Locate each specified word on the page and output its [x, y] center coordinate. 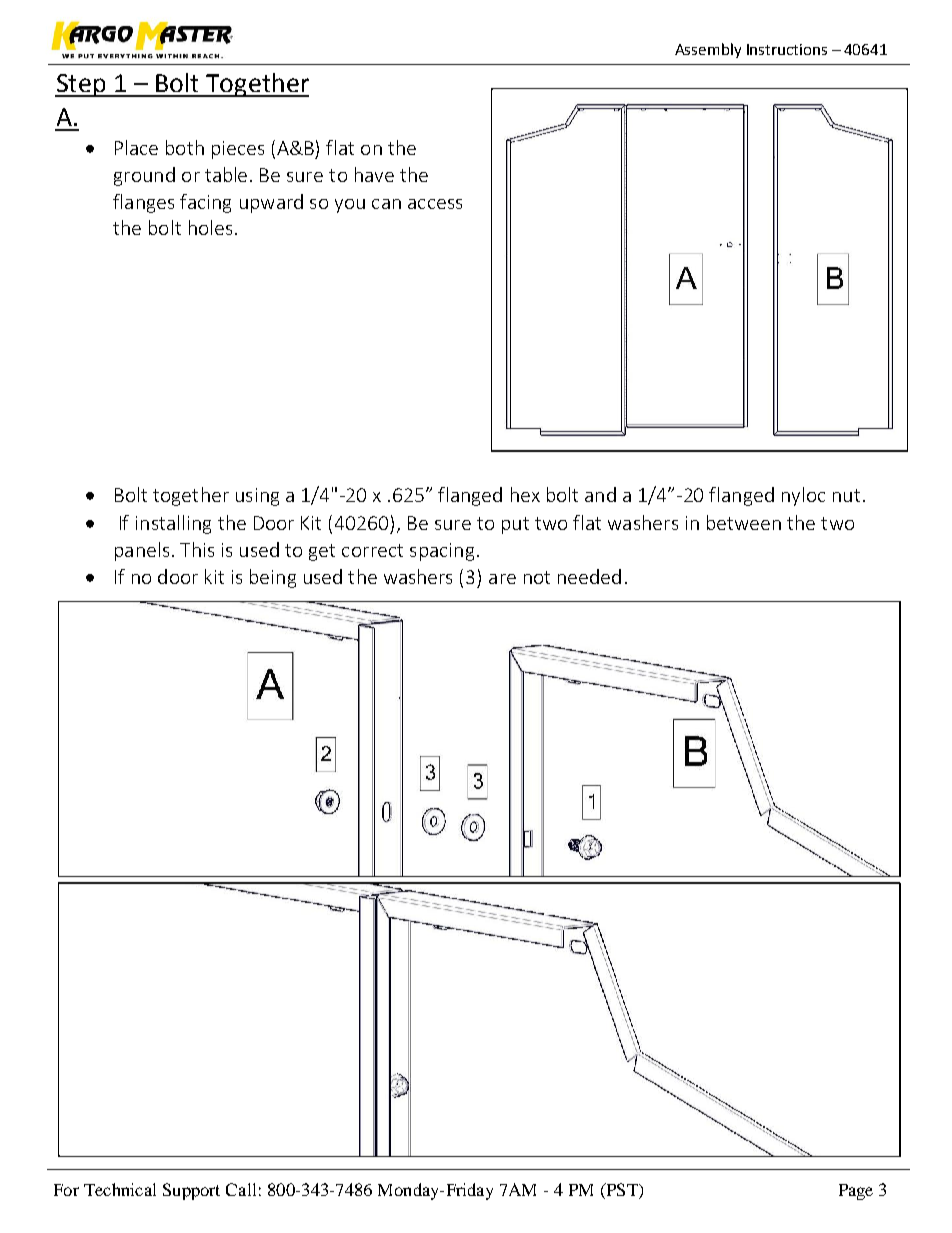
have [374, 174]
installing [173, 524]
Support [191, 1191]
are [502, 579]
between [744, 522]
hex [525, 494]
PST [622, 1191]
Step [81, 85]
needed [589, 576]
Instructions [787, 49]
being [273, 578]
